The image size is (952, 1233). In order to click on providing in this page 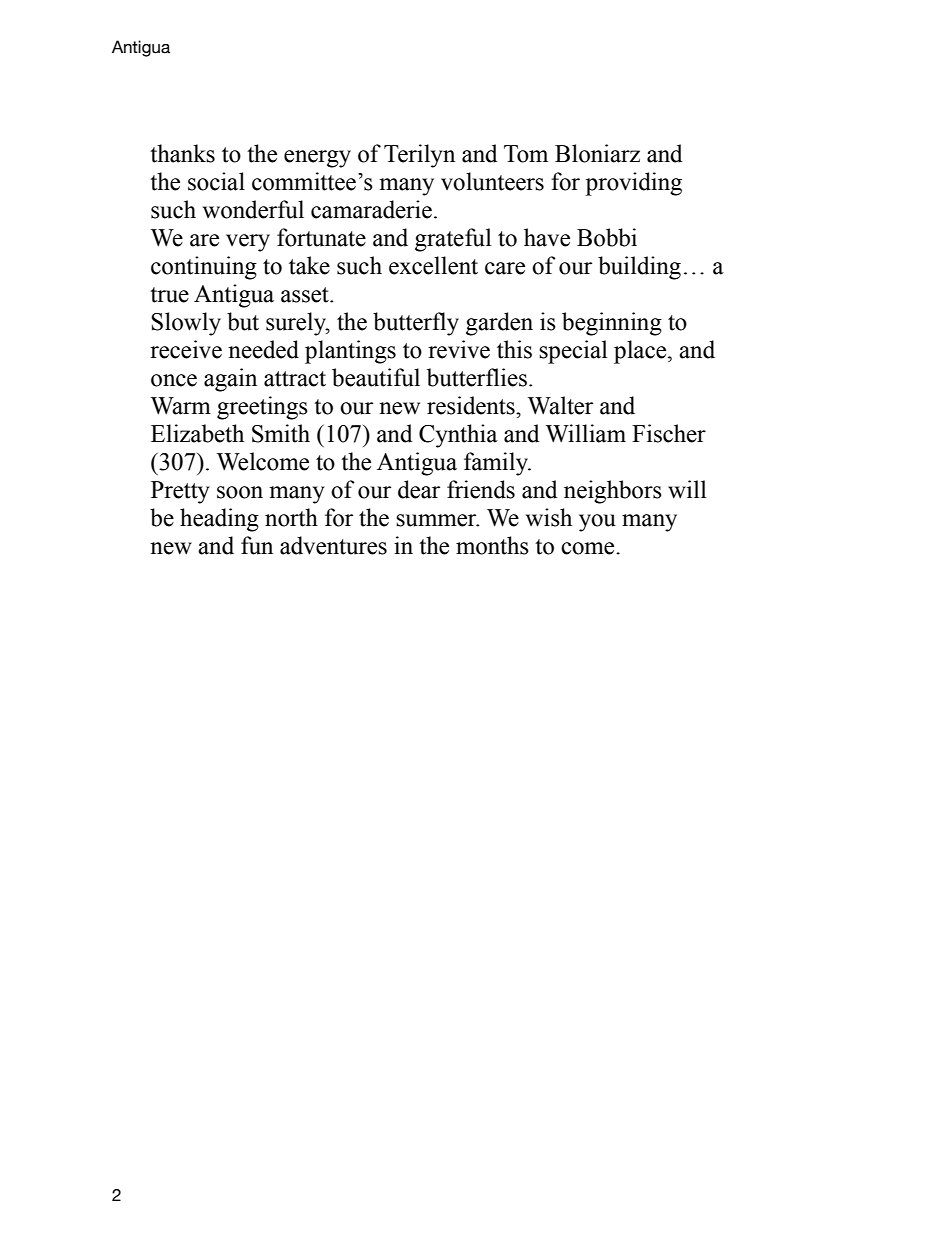, I will do `click(633, 184)`.
